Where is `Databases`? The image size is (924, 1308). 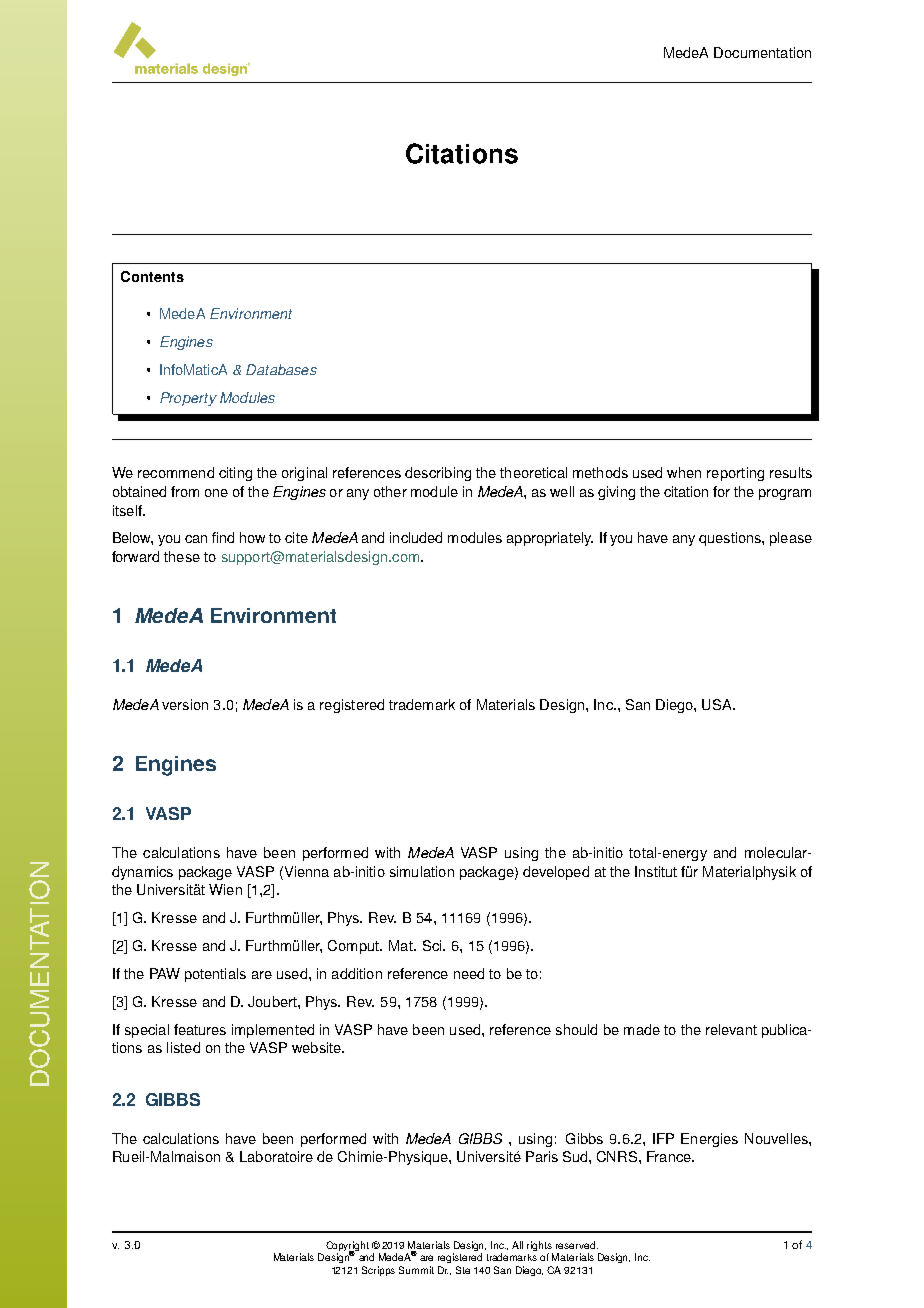
Databases is located at coordinates (281, 369).
